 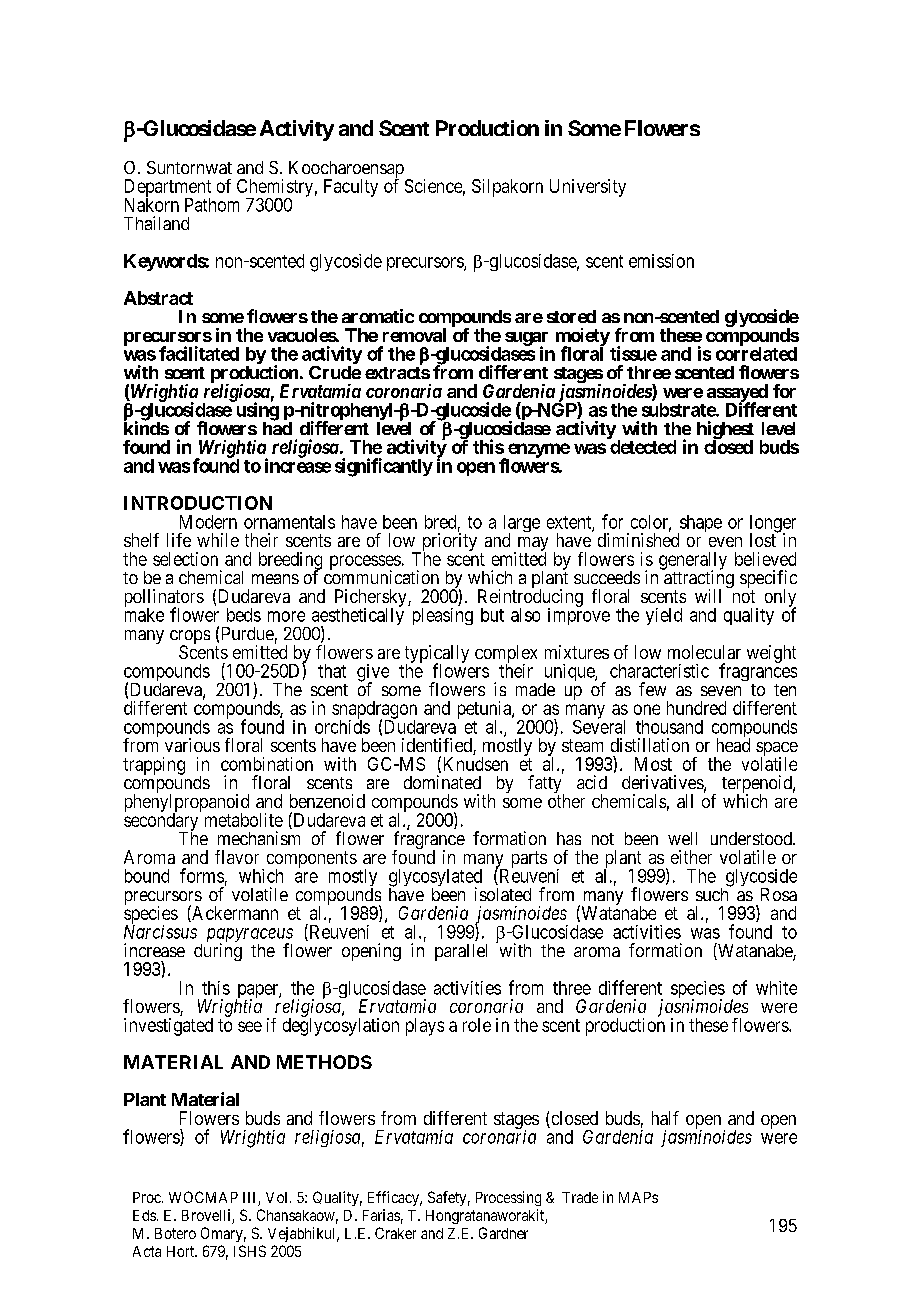 I want to click on Thailand, so click(x=156, y=223).
